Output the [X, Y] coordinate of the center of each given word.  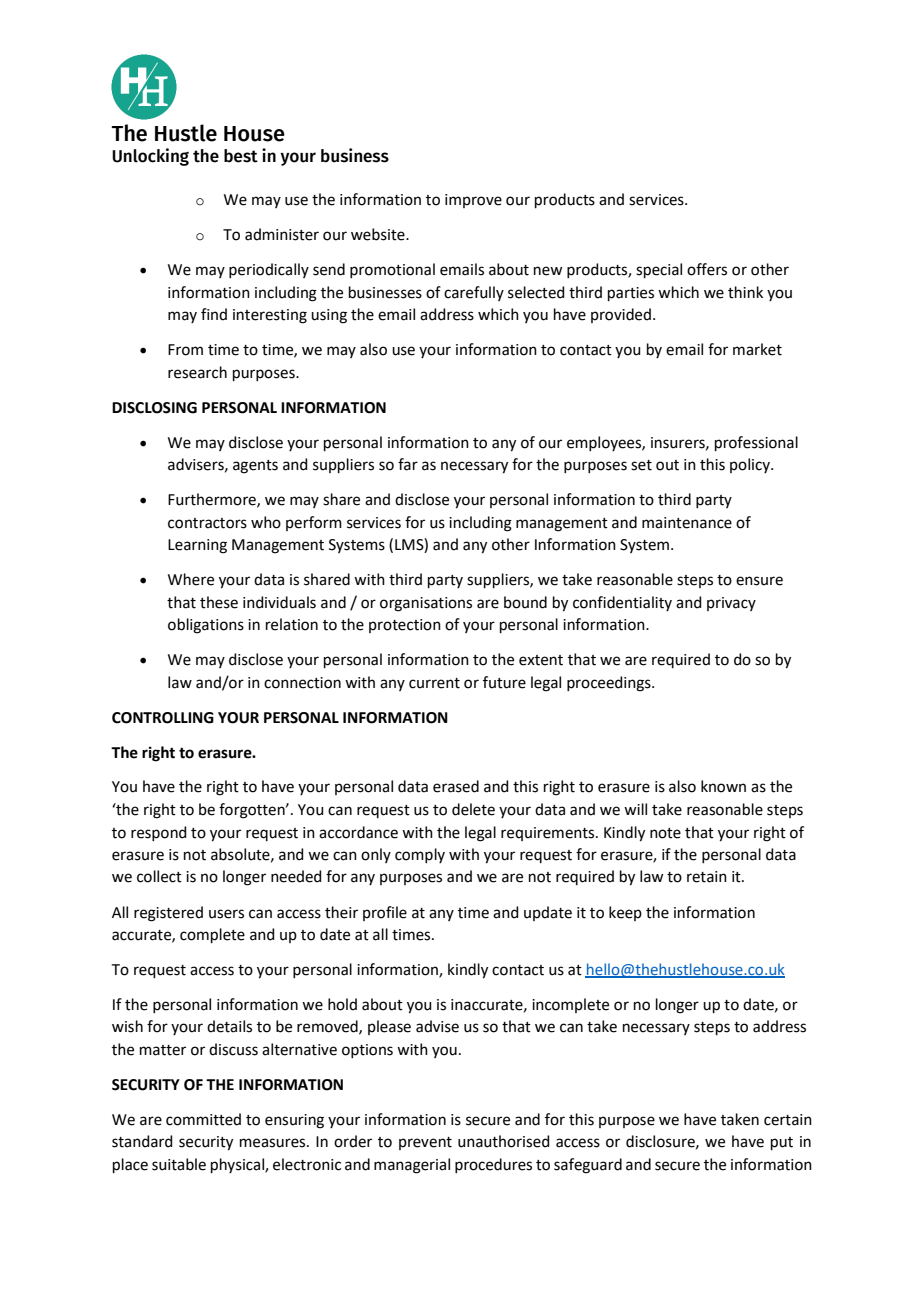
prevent [425, 1143]
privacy [731, 604]
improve [473, 201]
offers [707, 269]
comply [420, 855]
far [408, 464]
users [226, 914]
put [782, 1143]
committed [203, 1119]
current [434, 683]
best [241, 156]
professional [756, 443]
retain [707, 877]
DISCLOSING [154, 408]
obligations [206, 626]
